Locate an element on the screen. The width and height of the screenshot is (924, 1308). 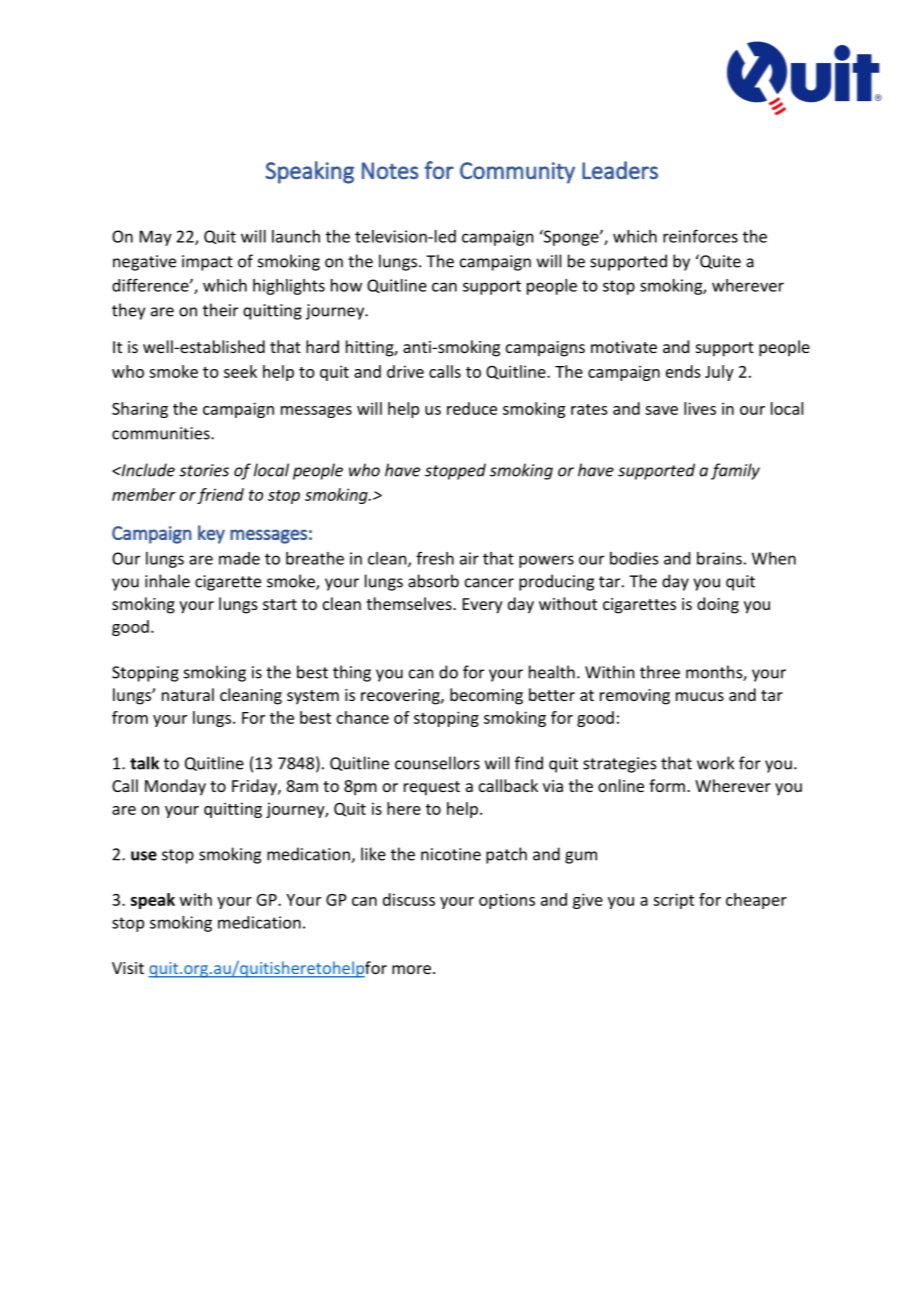
made is located at coordinates (239, 558).
